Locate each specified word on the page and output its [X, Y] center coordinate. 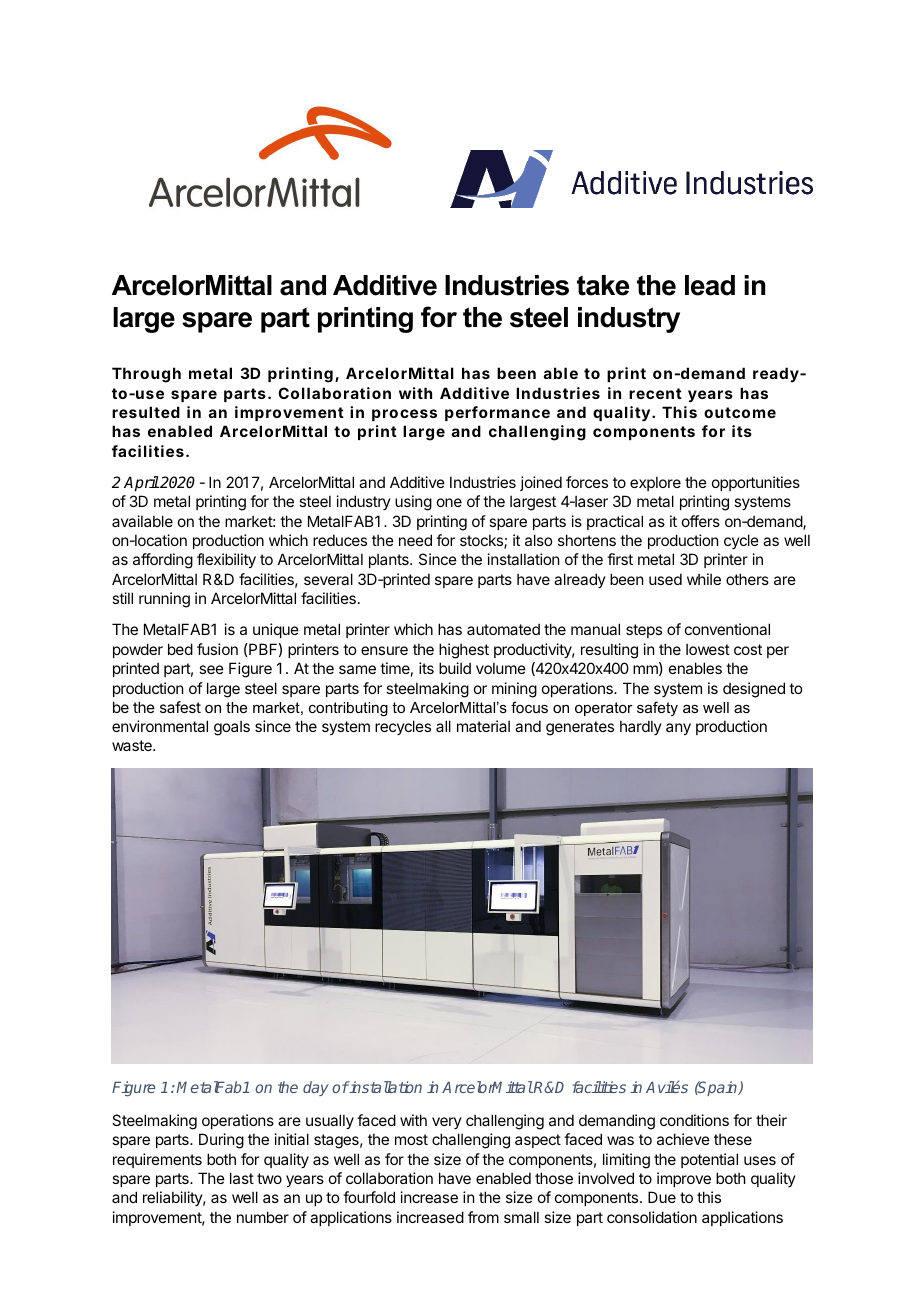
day [316, 1088]
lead [710, 285]
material [483, 726]
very [447, 1123]
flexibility [226, 560]
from [483, 1217]
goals [232, 728]
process [404, 415]
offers [701, 521]
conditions [694, 1120]
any [678, 729]
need [415, 540]
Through [146, 375]
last [242, 1178]
